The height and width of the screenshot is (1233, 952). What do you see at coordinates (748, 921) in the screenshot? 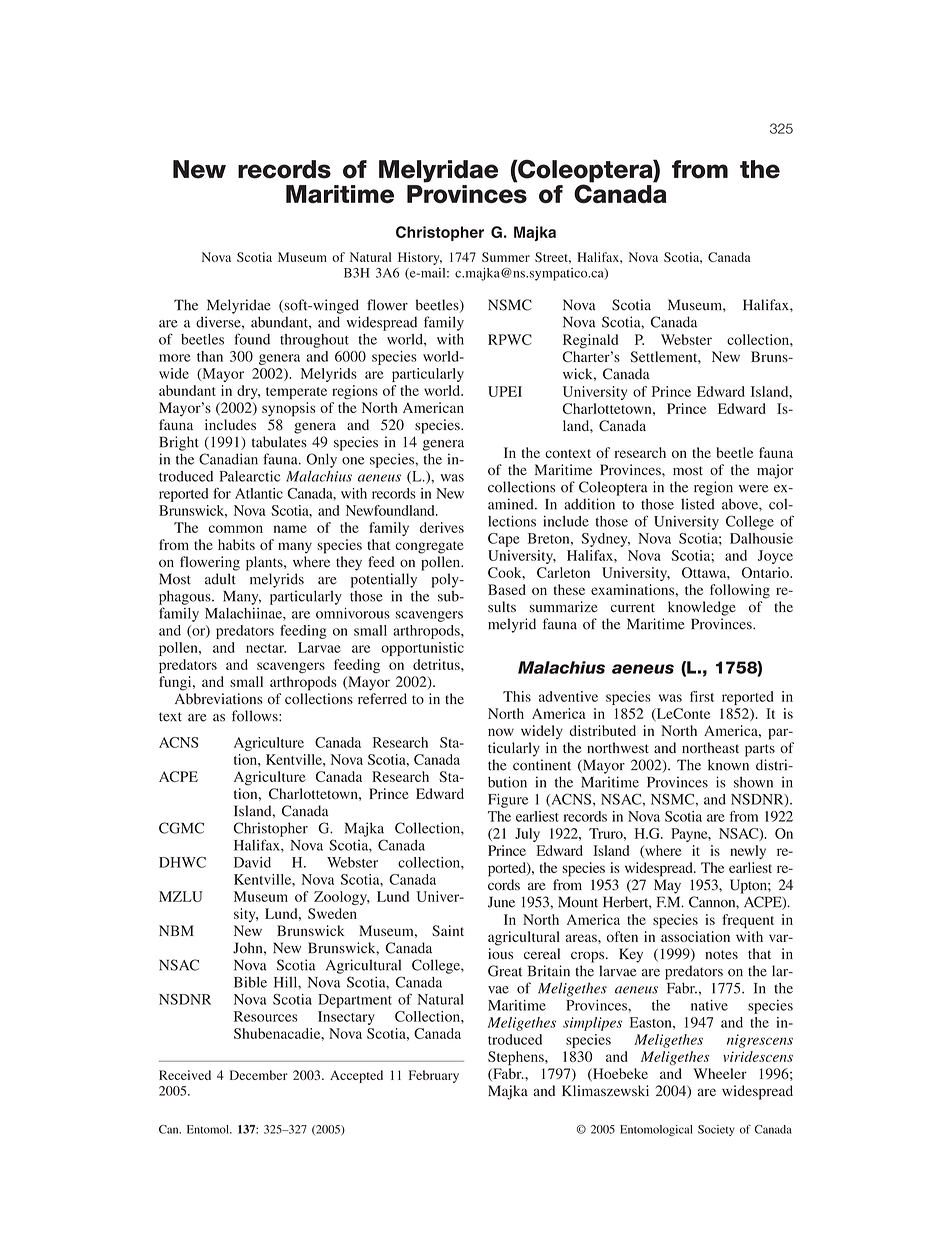
I see `frequent` at bounding box center [748, 921].
